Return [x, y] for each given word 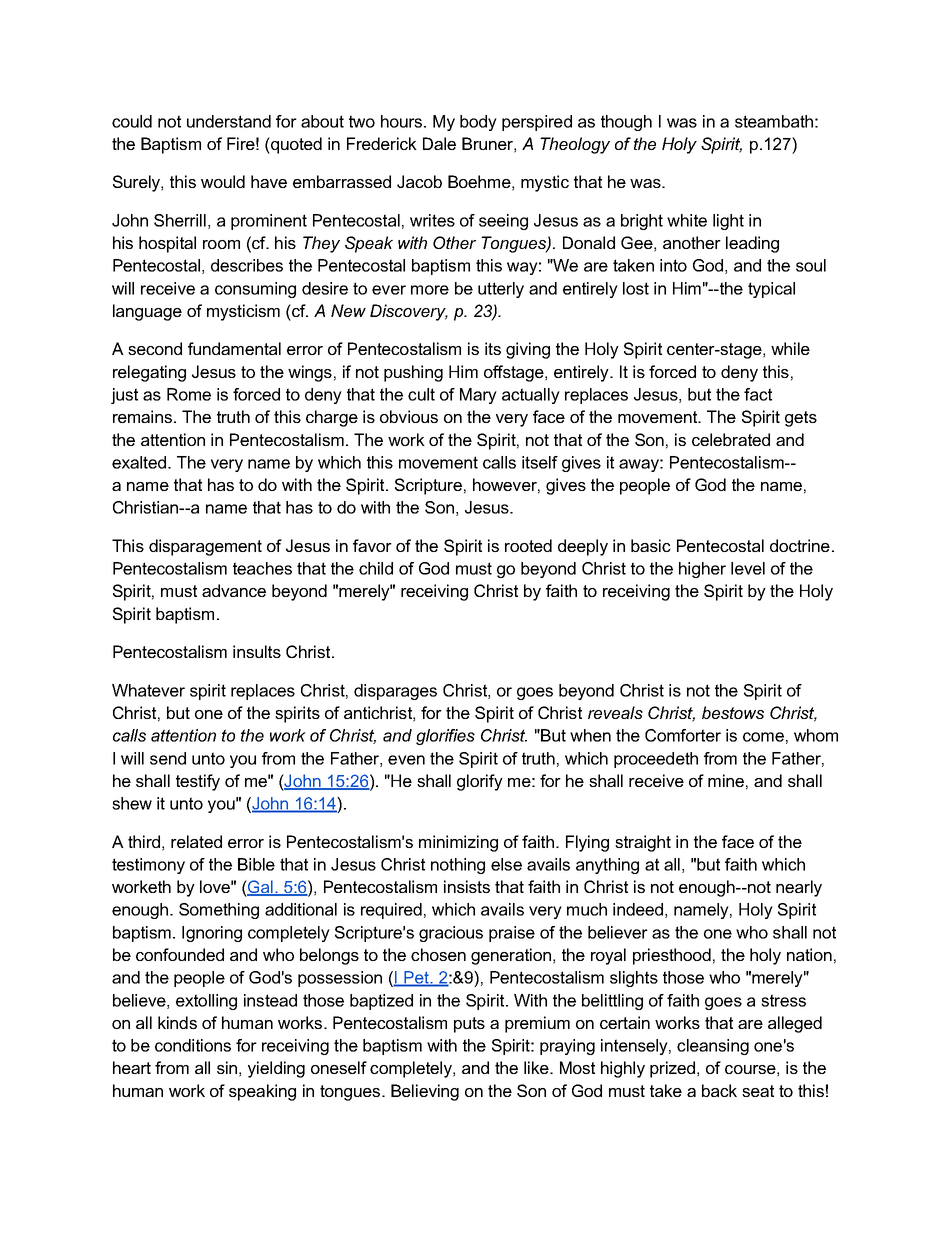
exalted [139, 462]
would [223, 181]
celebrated [731, 439]
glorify [480, 782]
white [687, 220]
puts [469, 1025]
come [763, 737]
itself [540, 462]
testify [198, 782]
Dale [439, 143]
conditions [193, 1045]
